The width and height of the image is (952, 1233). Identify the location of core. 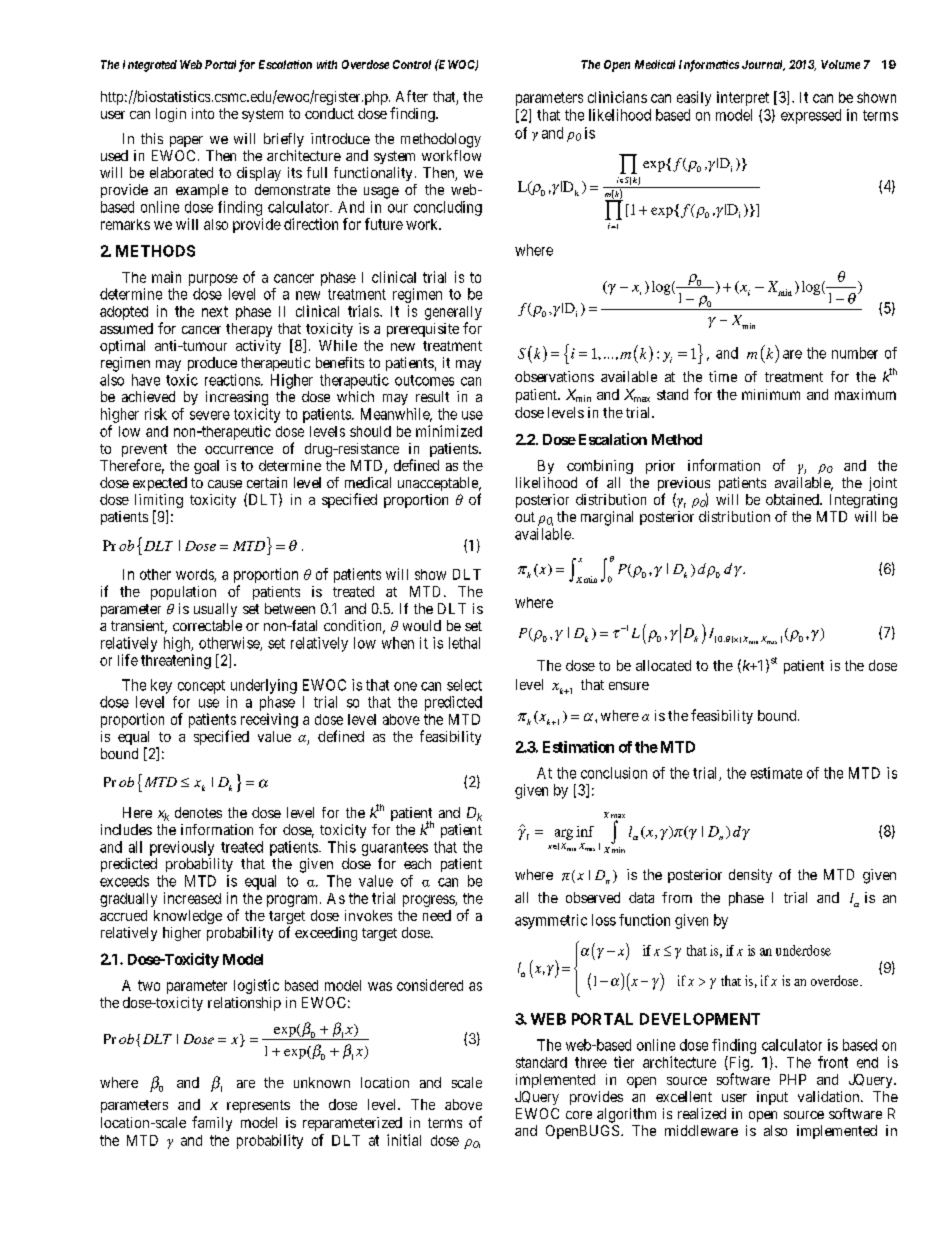
(579, 1115).
